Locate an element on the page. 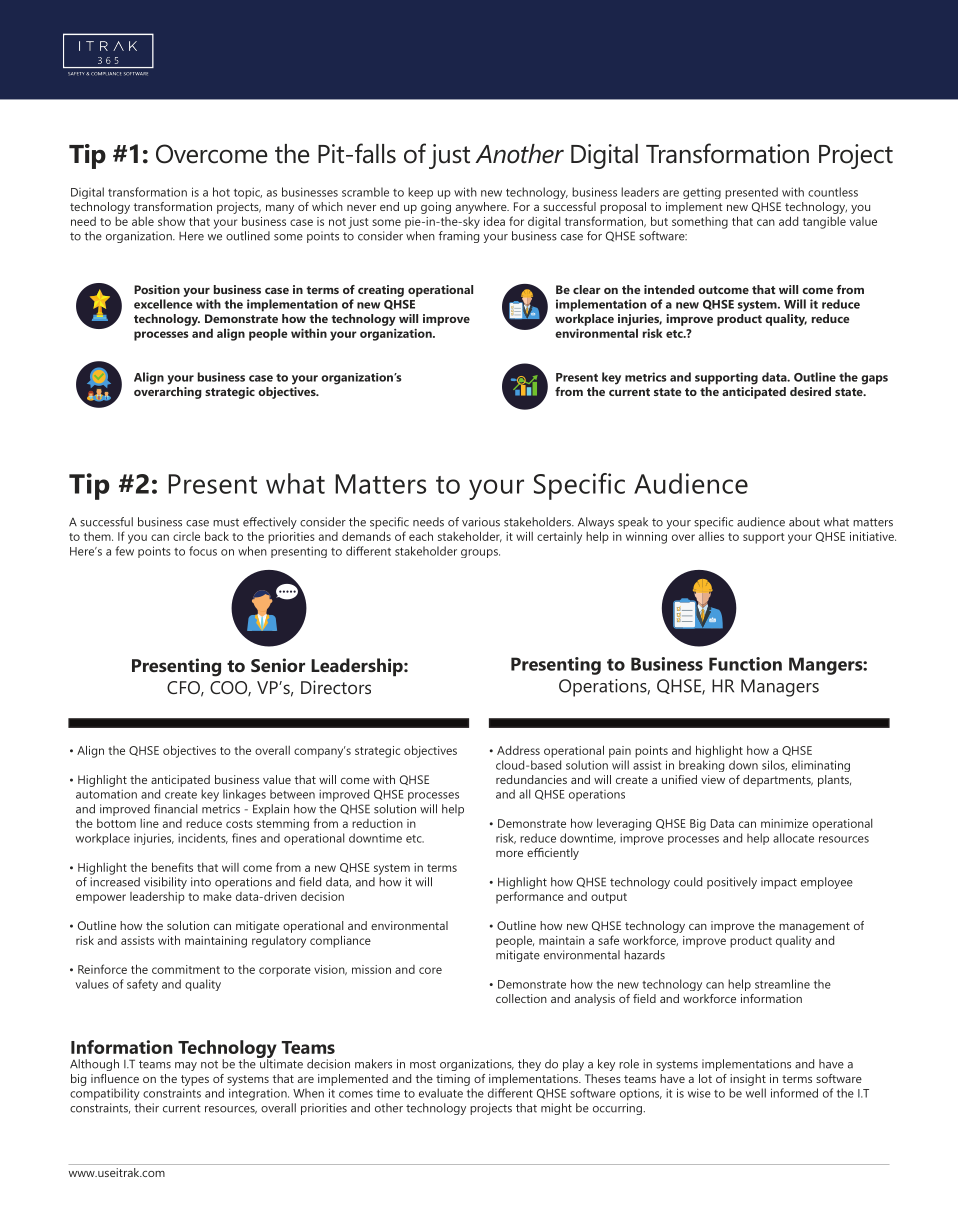  show is located at coordinates (171, 221).
